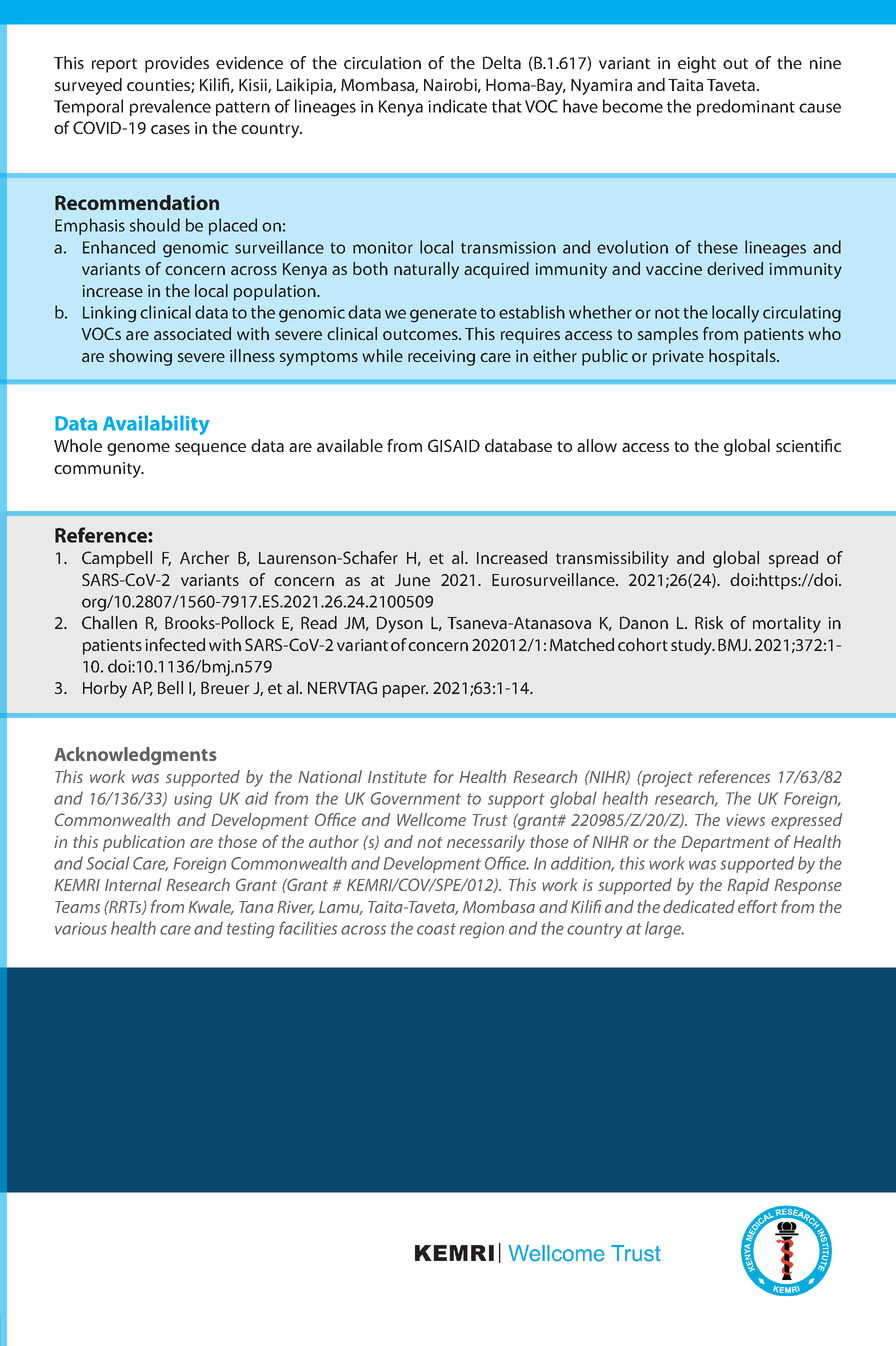 The height and width of the screenshot is (1346, 896). What do you see at coordinates (709, 622) in the screenshot?
I see `Risk` at bounding box center [709, 622].
